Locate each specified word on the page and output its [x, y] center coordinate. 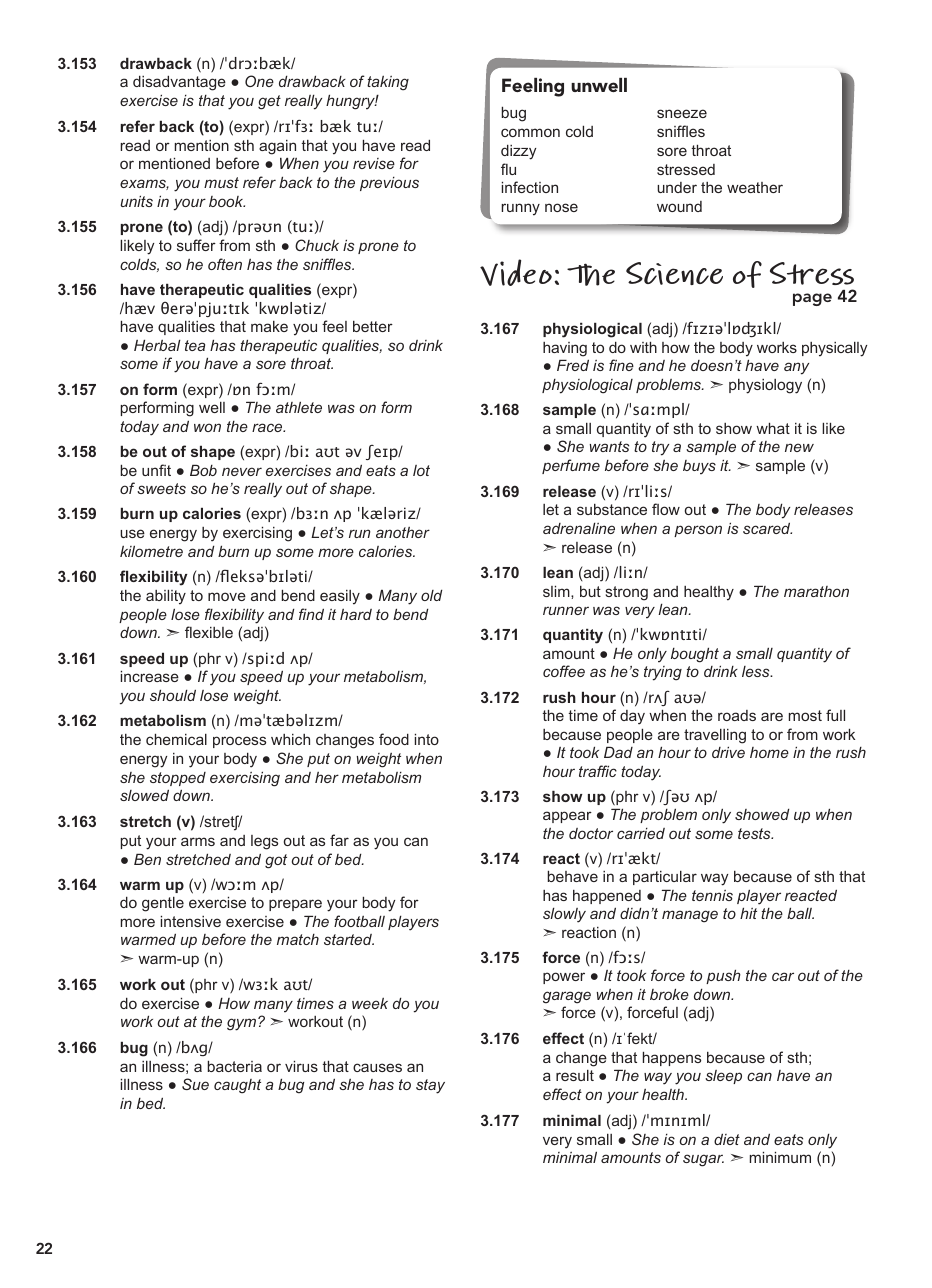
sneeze [682, 113]
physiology [765, 386]
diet [727, 1139]
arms [198, 841]
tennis [712, 895]
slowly [564, 915]
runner [566, 610]
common [530, 132]
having [565, 349]
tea [195, 345]
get [269, 102]
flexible [209, 632]
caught [237, 1086]
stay [430, 1086]
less [757, 671]
